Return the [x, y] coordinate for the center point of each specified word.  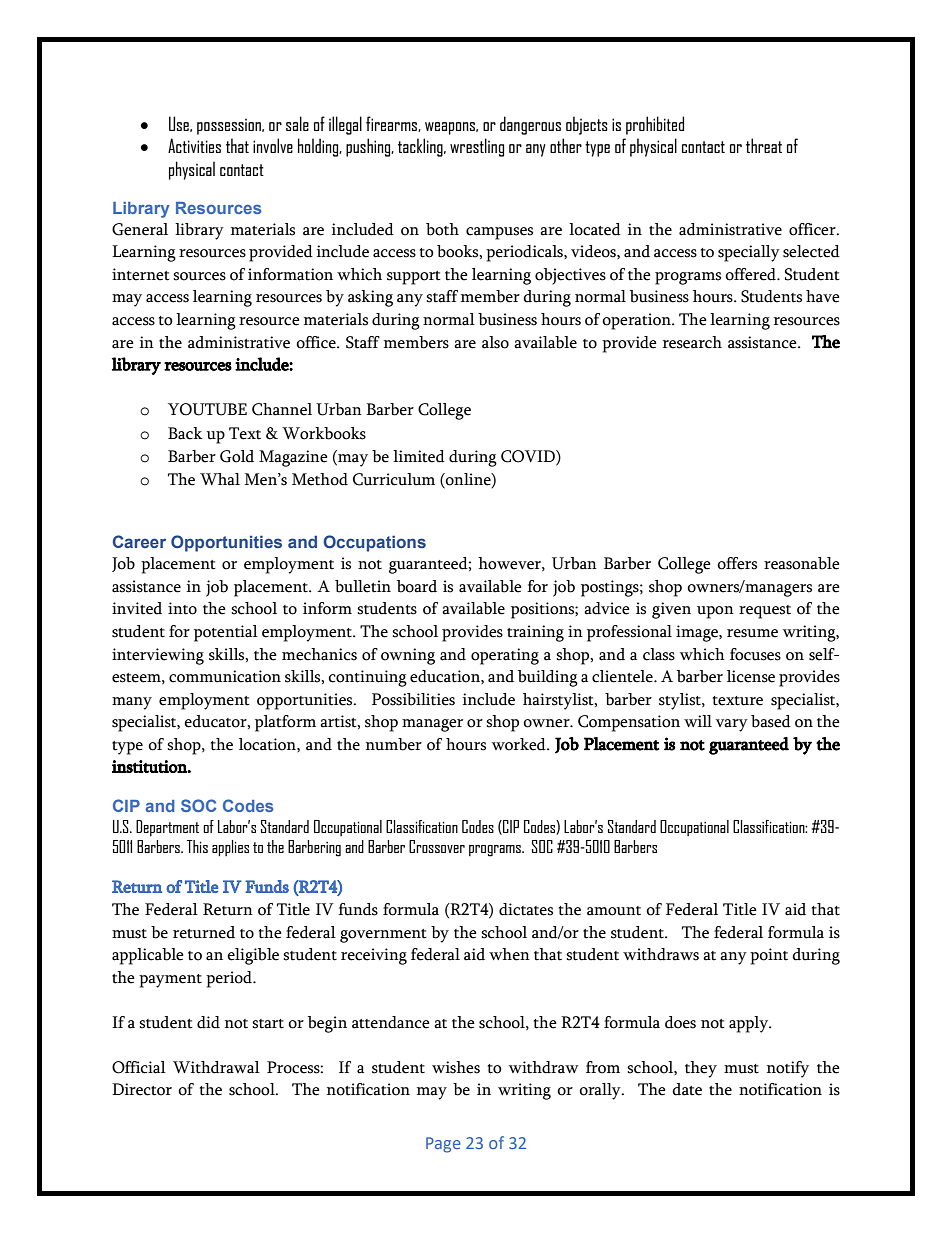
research [692, 342]
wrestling [477, 147]
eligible [253, 956]
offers [737, 563]
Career [139, 541]
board [417, 586]
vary [732, 725]
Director [142, 1089]
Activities [194, 145]
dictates [526, 909]
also [495, 342]
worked [520, 744]
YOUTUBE [207, 409]
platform [285, 723]
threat [764, 145]
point [769, 956]
